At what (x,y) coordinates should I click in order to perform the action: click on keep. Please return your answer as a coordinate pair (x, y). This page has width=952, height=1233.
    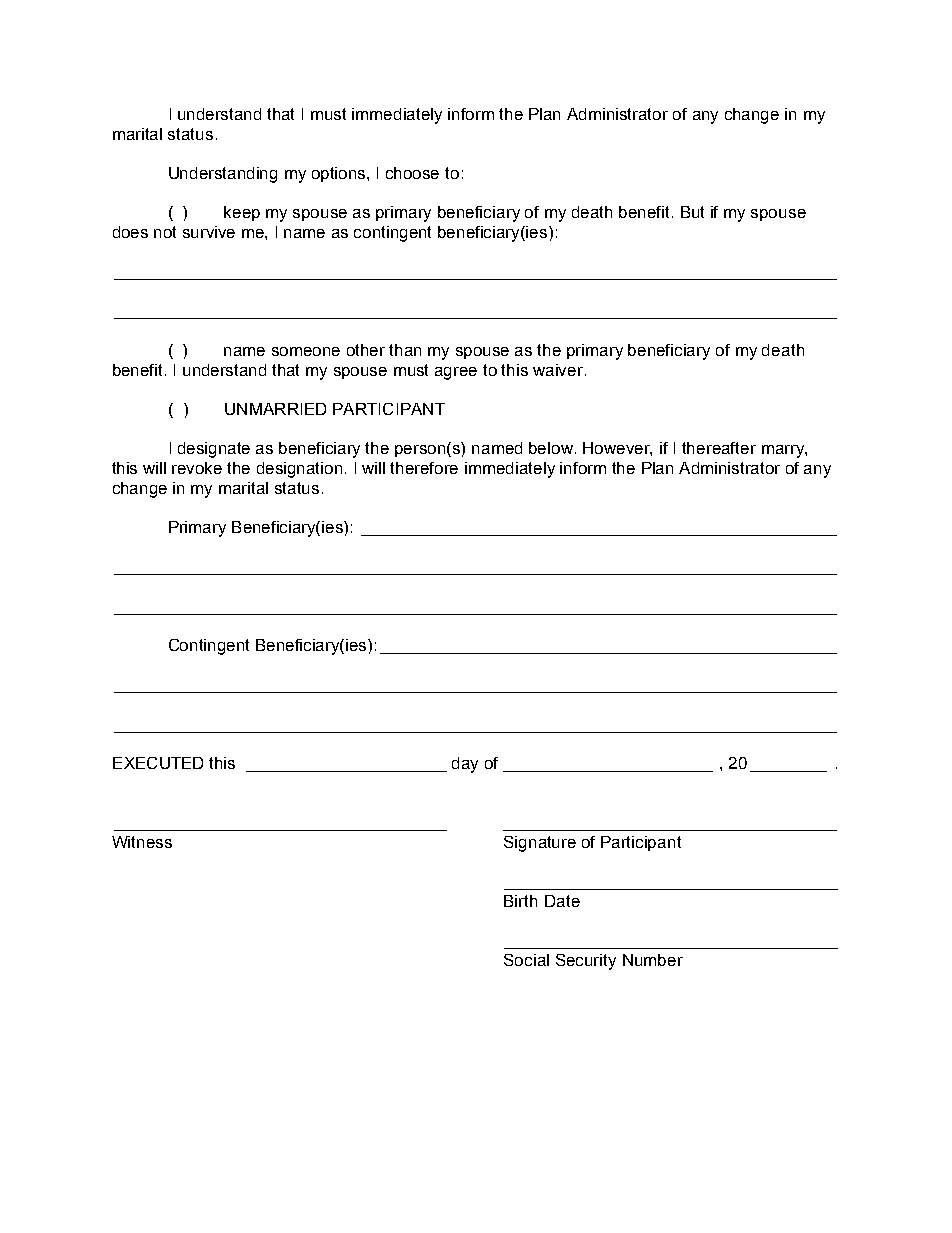
    Looking at the image, I should click on (242, 213).
